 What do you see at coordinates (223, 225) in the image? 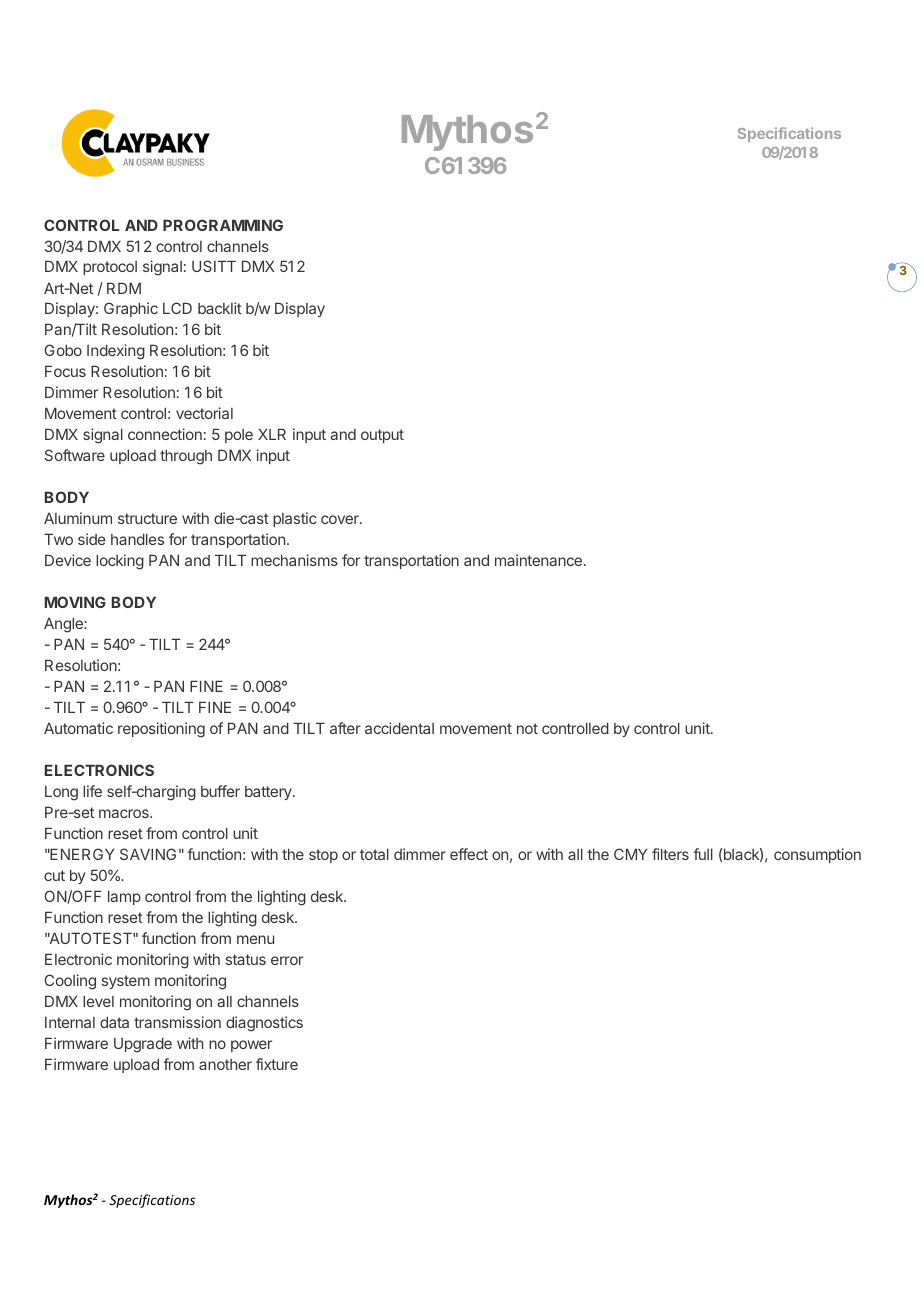
I see `PROGRAMMING` at bounding box center [223, 225].
